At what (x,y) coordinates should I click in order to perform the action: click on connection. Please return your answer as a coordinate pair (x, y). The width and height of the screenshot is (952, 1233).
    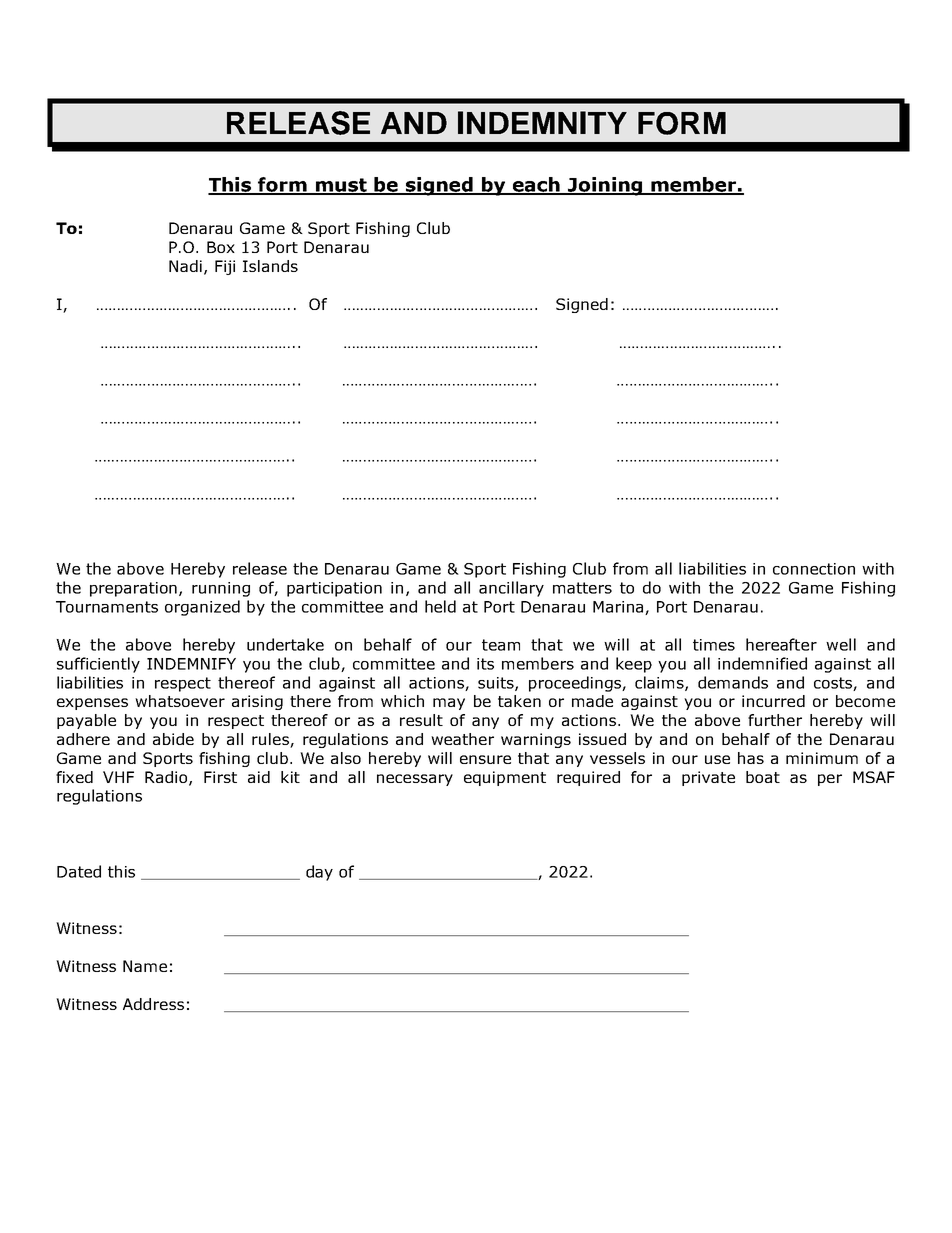
    Looking at the image, I should click on (814, 569).
